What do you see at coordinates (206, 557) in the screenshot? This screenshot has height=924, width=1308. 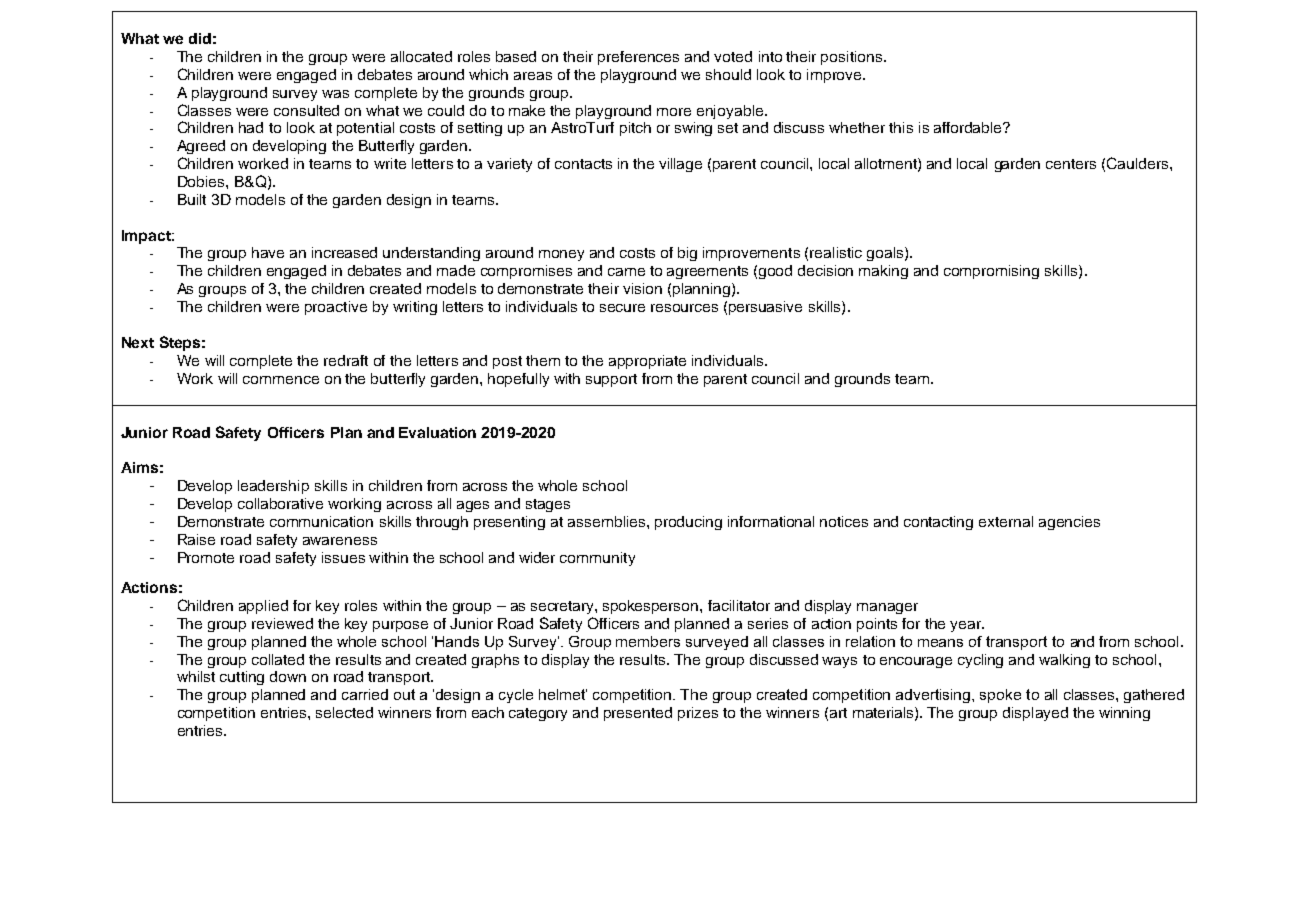 I see `Promote` at bounding box center [206, 557].
